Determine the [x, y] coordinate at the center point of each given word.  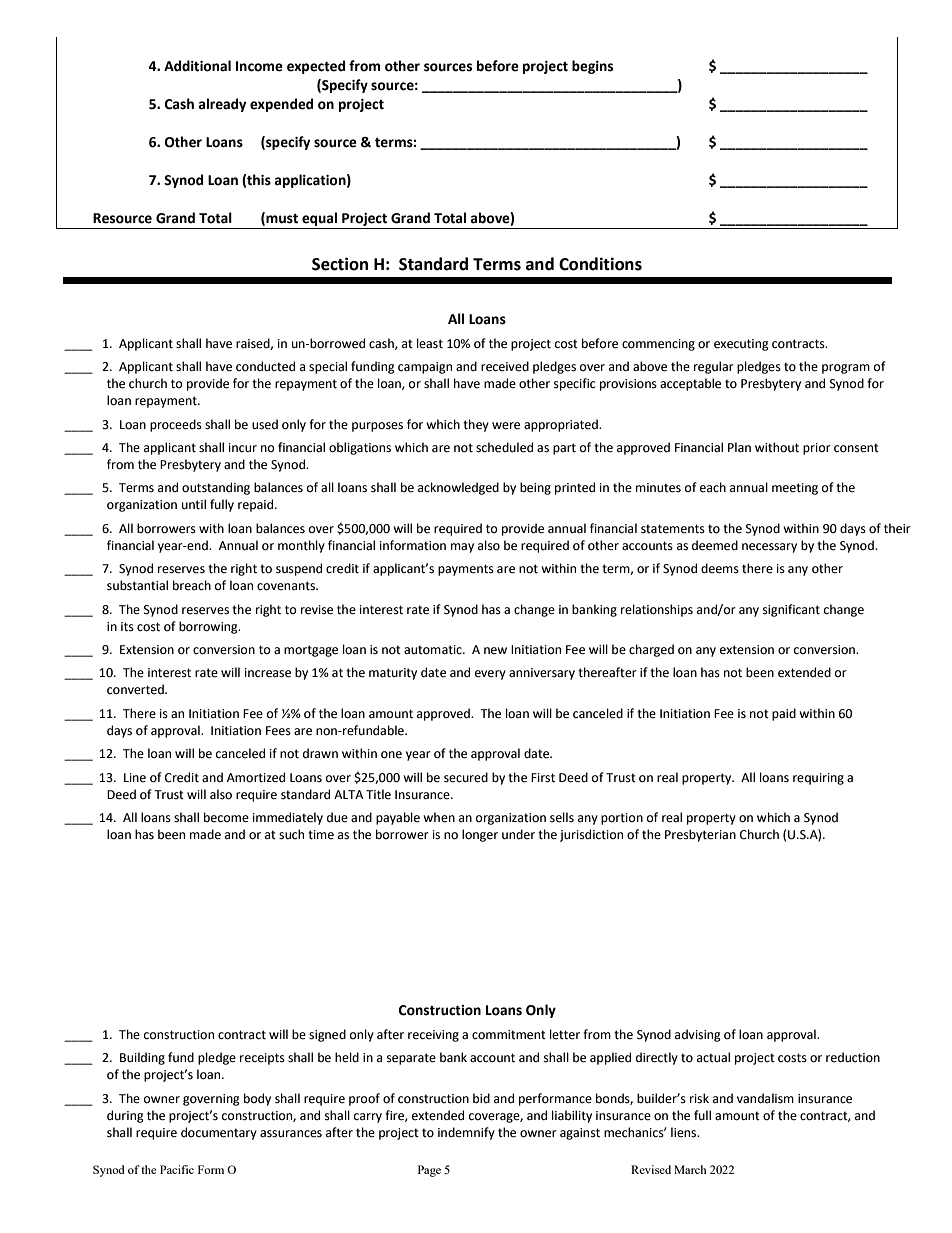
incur [243, 447]
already [222, 105]
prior [817, 449]
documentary [219, 1133]
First [543, 778]
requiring [818, 779]
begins [592, 67]
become [226, 817]
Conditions [600, 264]
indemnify [466, 1133]
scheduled [504, 447]
